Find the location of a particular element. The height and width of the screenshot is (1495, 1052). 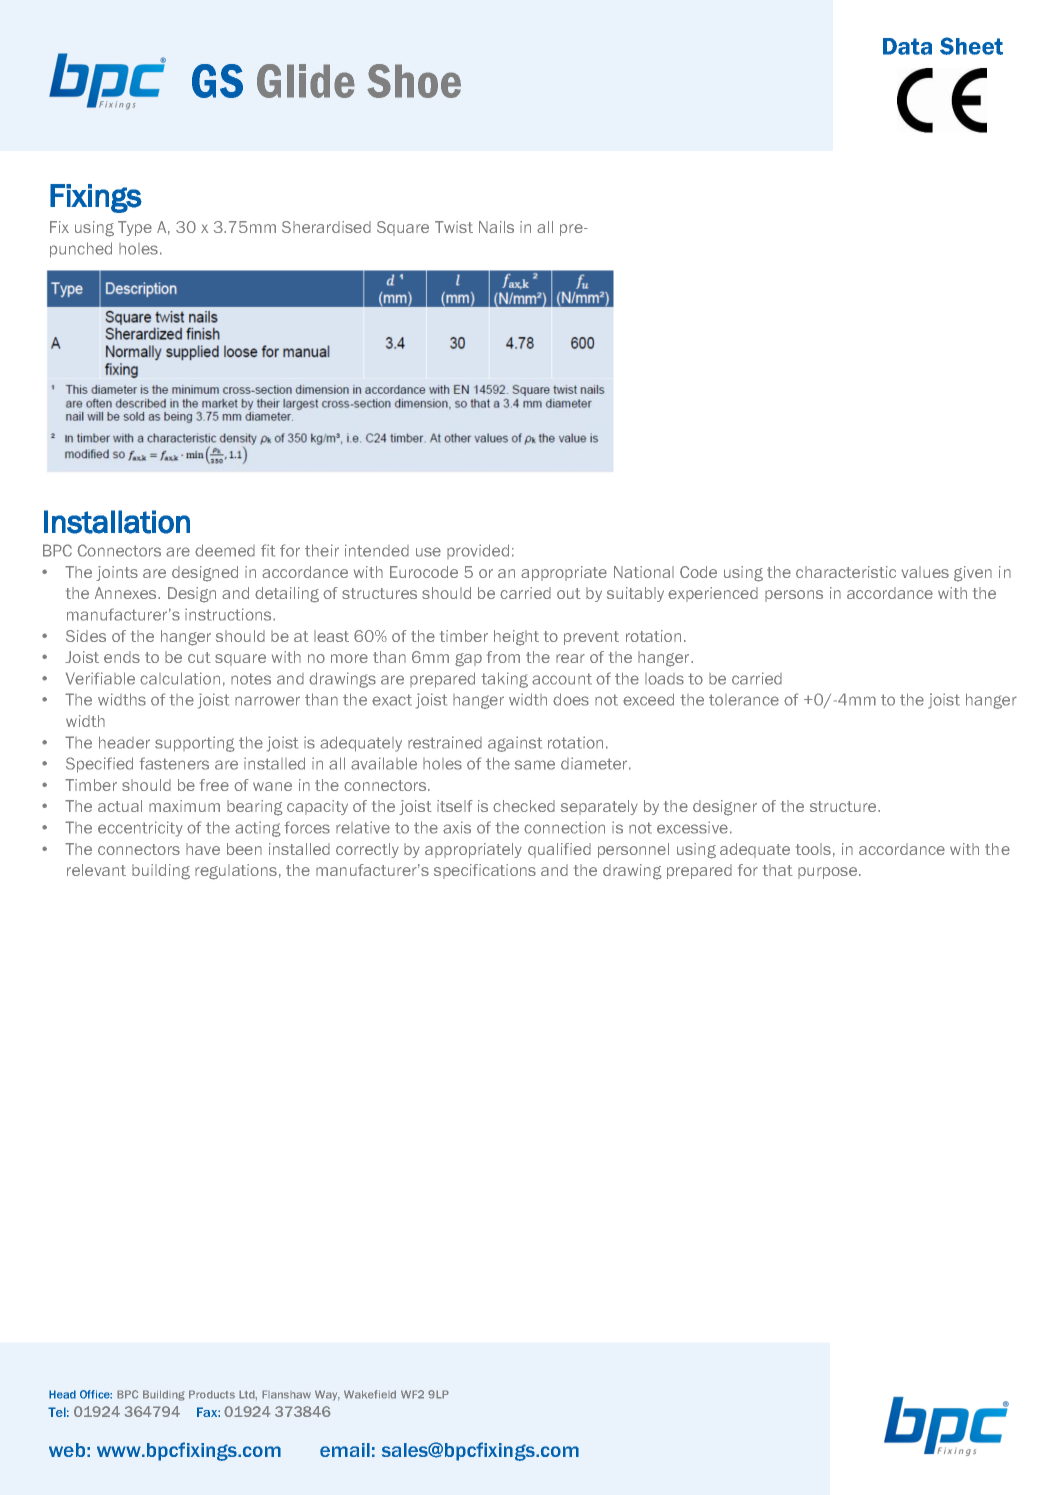

Products is located at coordinates (212, 1394).
